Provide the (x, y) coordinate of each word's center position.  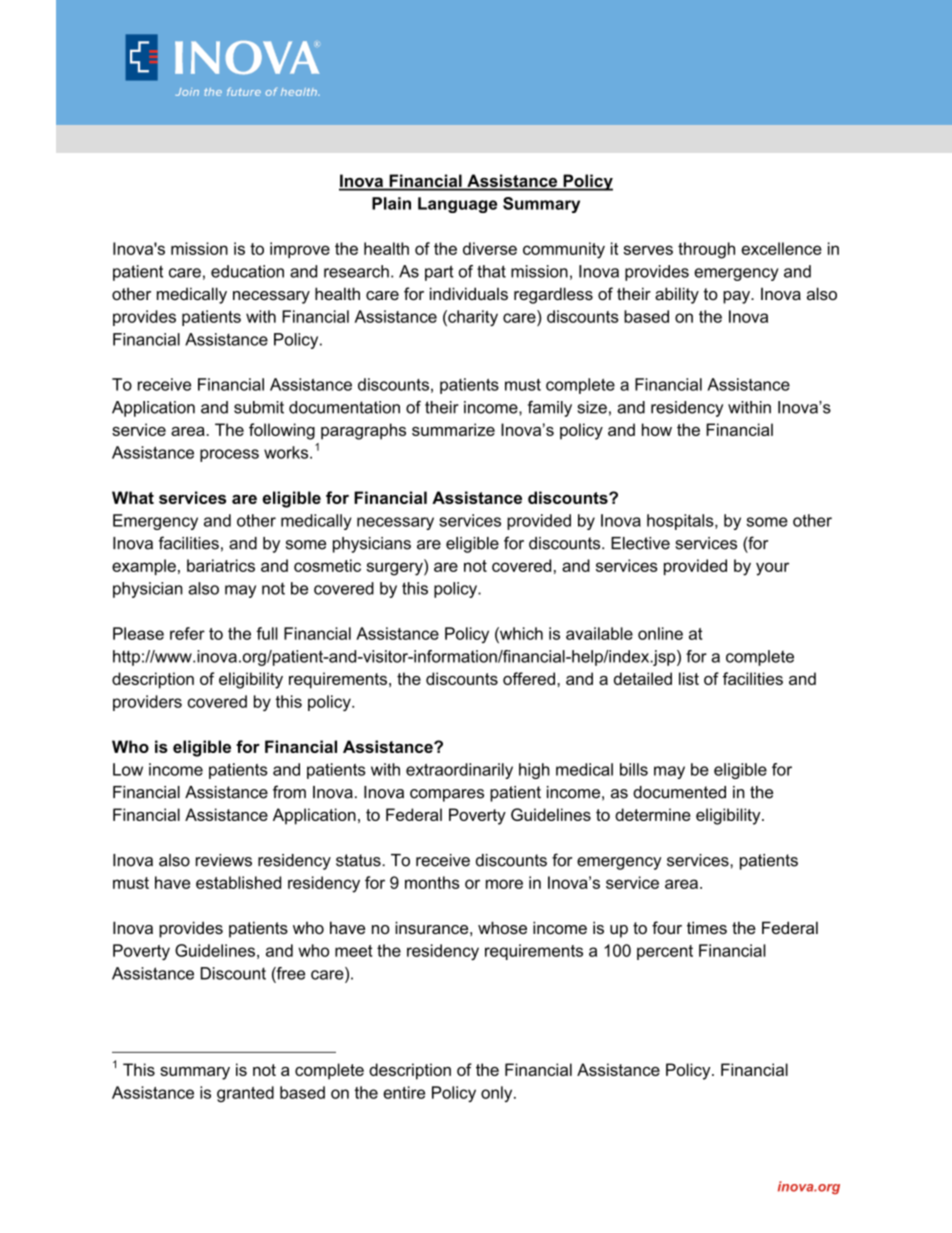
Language (457, 205)
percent (665, 952)
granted (245, 1094)
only (498, 1094)
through (706, 250)
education (247, 271)
